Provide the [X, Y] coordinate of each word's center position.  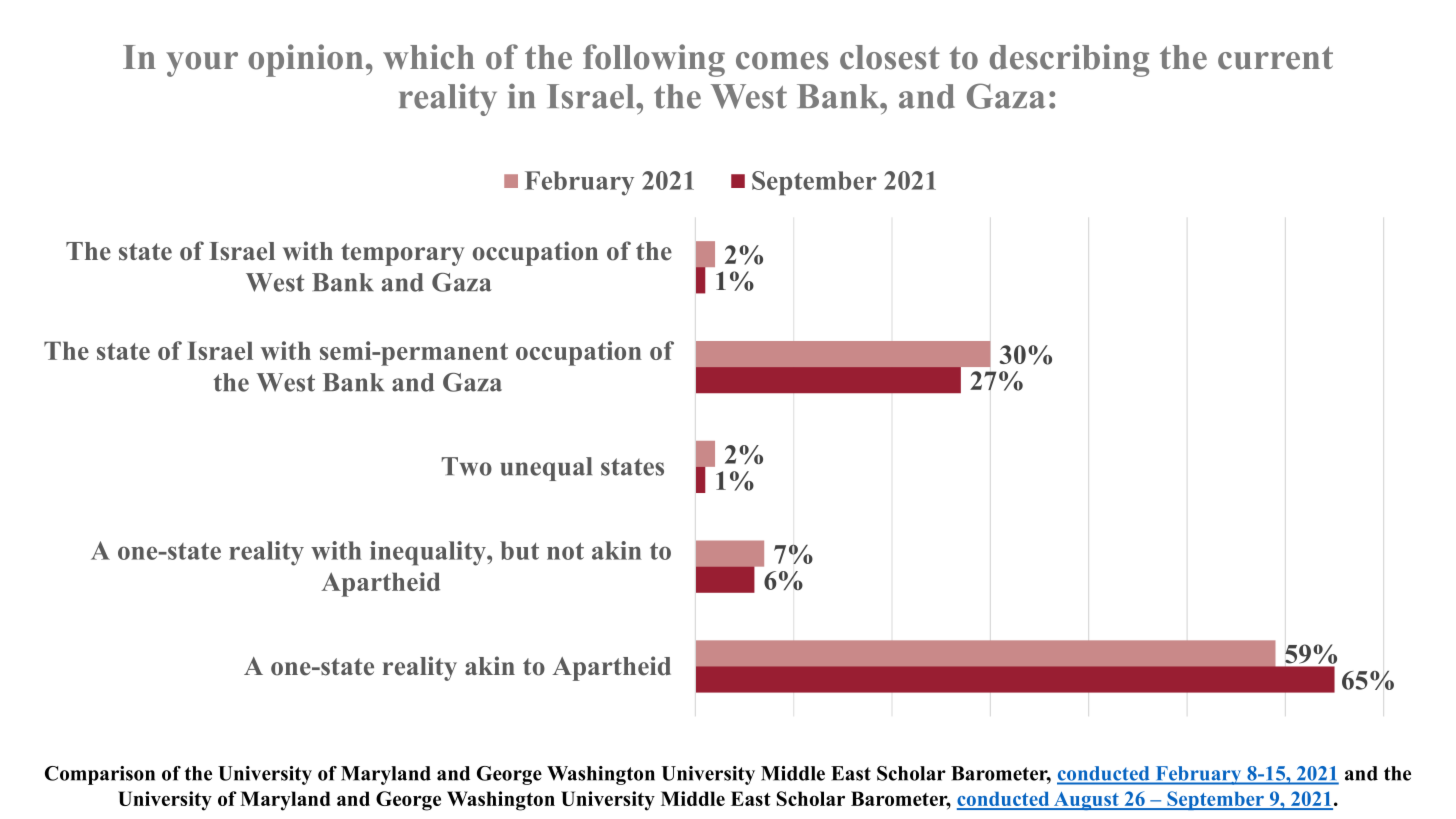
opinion [305, 60]
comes [782, 61]
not [565, 551]
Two [467, 466]
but [519, 550]
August [1086, 801]
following [654, 60]
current [1275, 58]
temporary [403, 254]
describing [1069, 60]
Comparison [100, 775]
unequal [546, 469]
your [202, 64]
